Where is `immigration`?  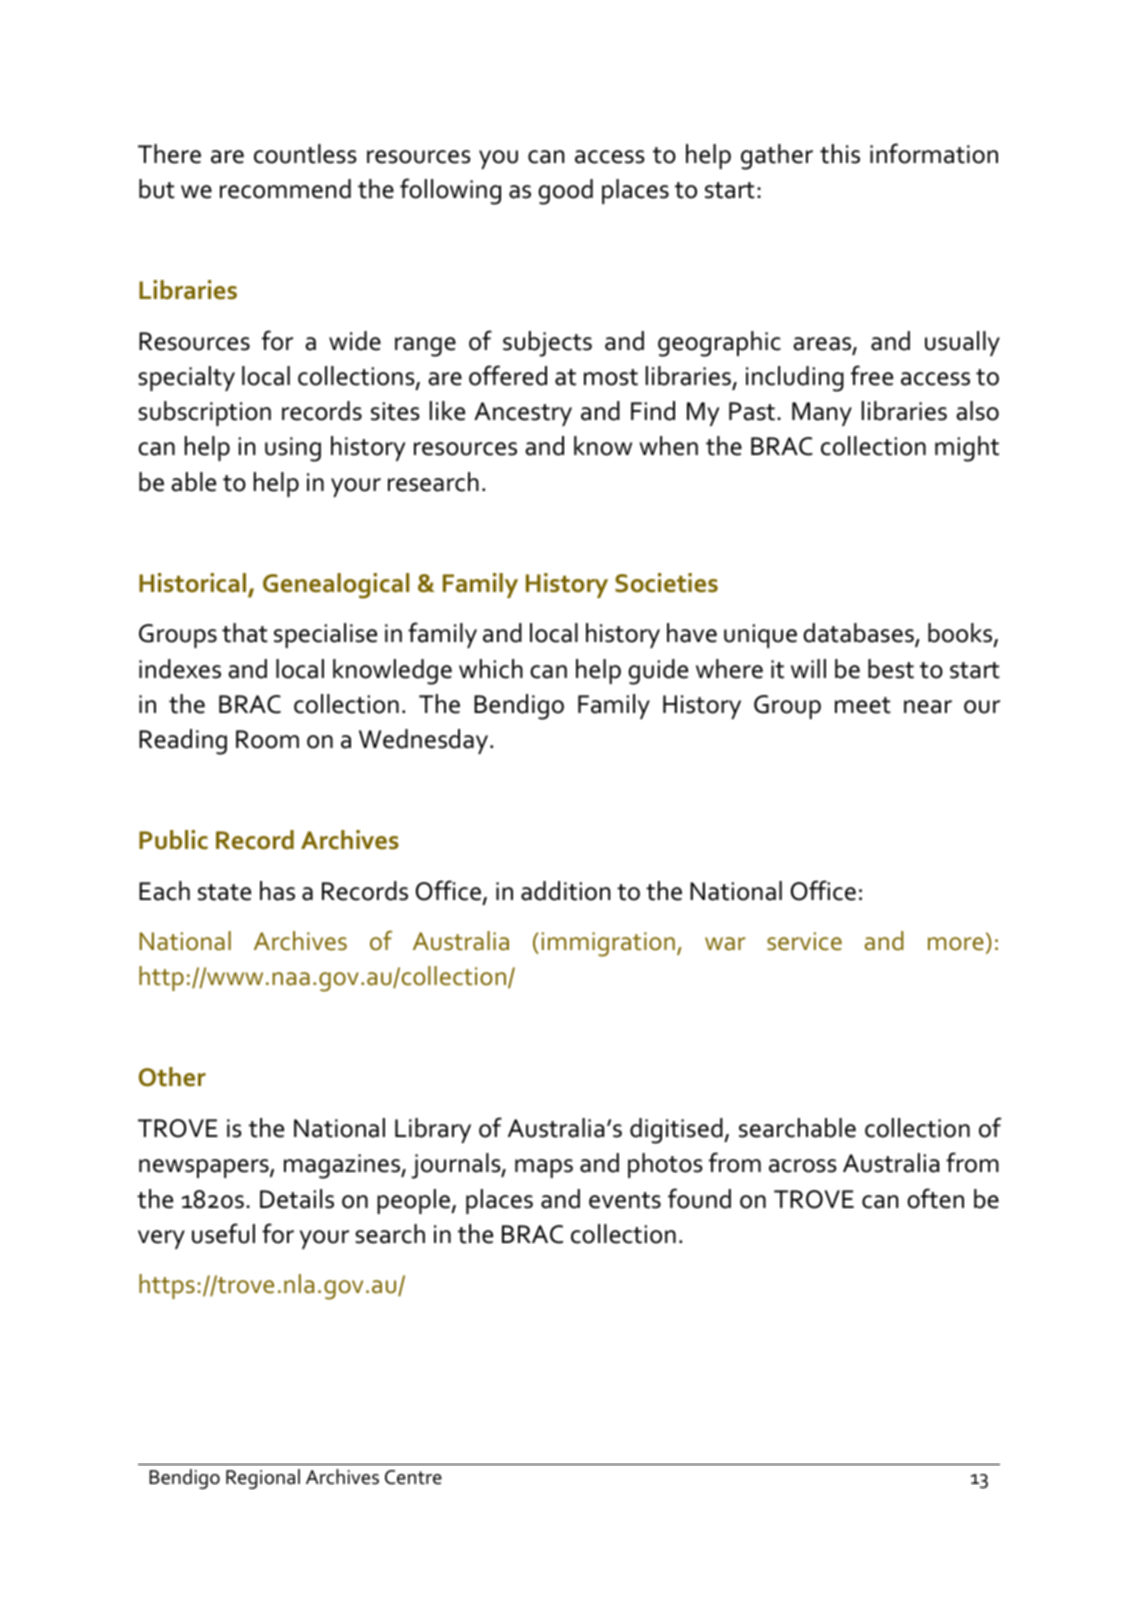 immigration is located at coordinates (608, 944).
